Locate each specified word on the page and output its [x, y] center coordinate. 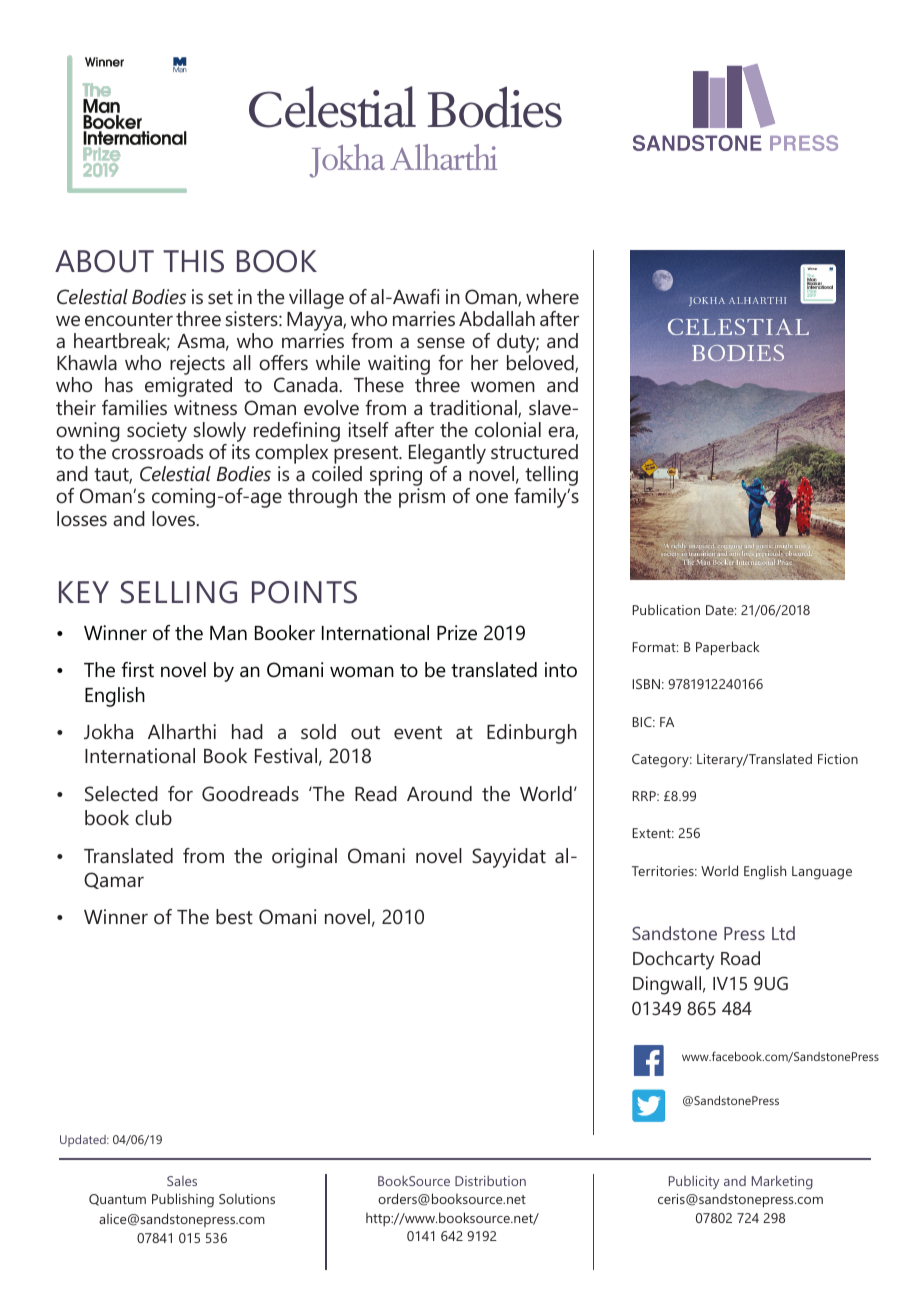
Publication [666, 609]
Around [439, 793]
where [552, 296]
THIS [193, 261]
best [234, 916]
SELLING [179, 592]
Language [822, 873]
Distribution [490, 1181]
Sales [182, 1181]
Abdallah [497, 318]
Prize [457, 633]
